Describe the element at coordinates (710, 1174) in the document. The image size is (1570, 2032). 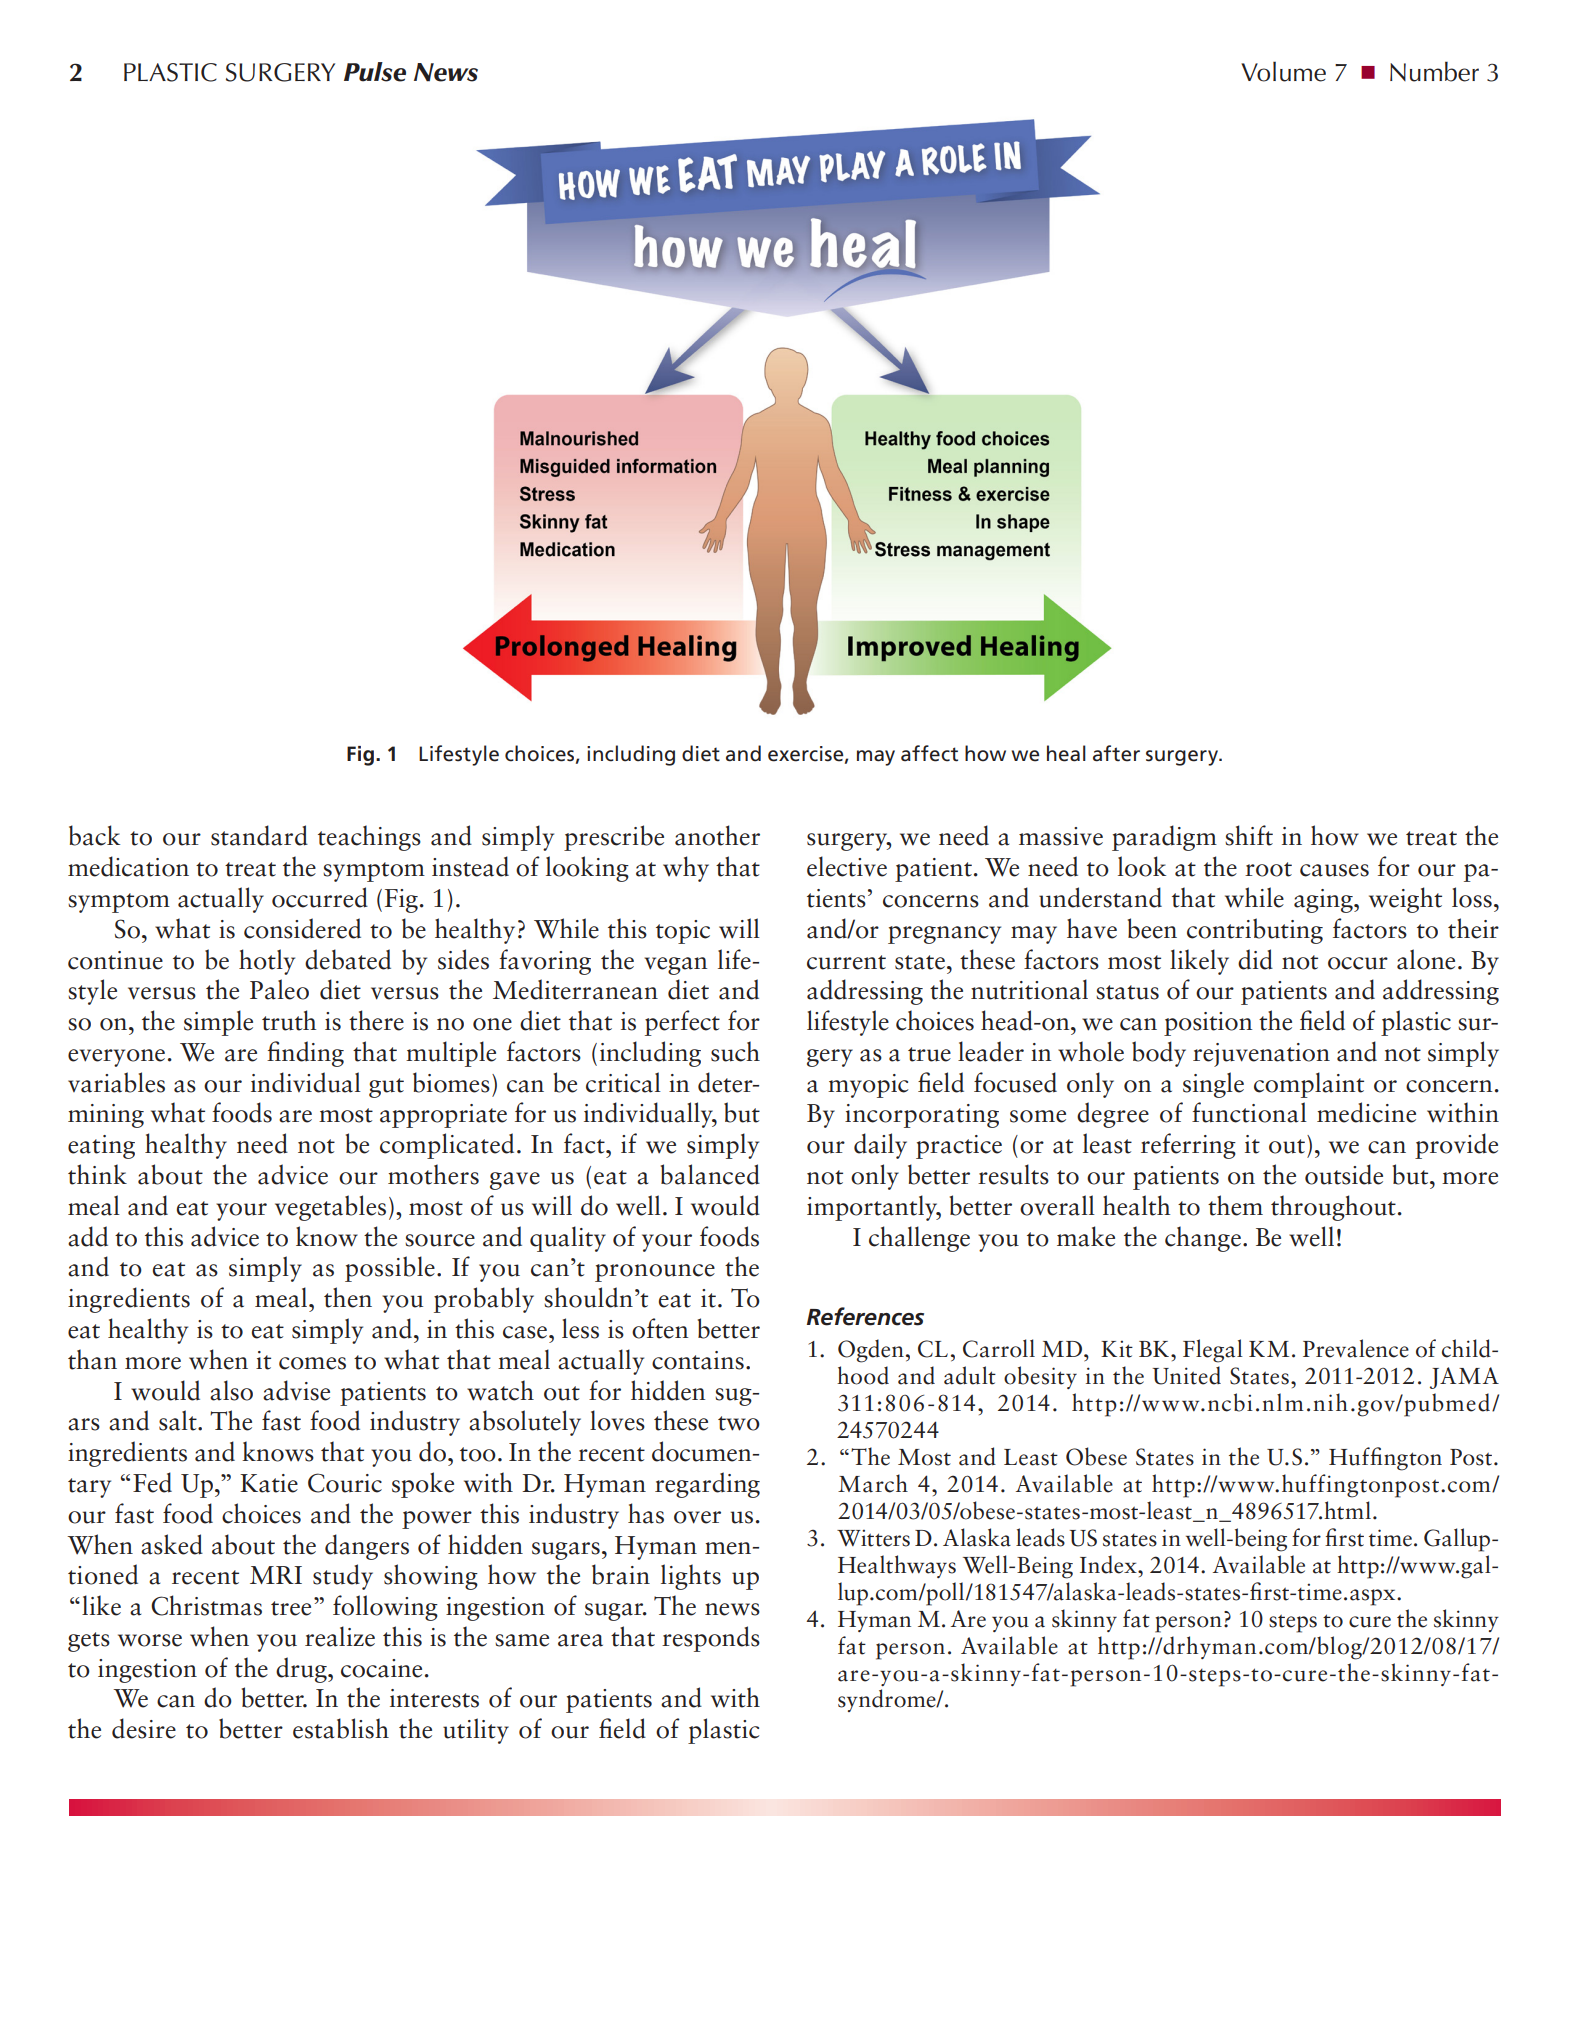
I see `balanced` at that location.
